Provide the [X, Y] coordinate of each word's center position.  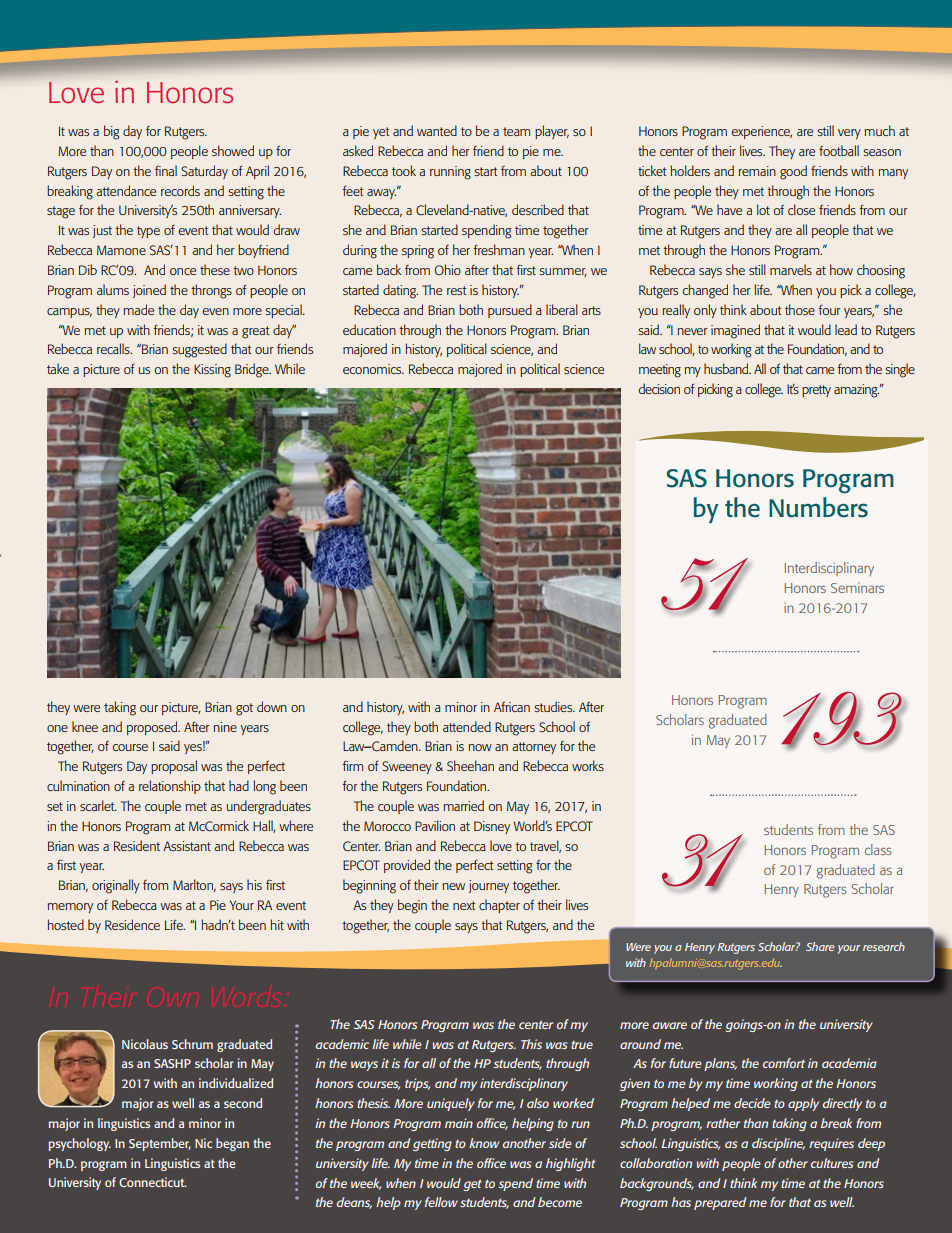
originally [116, 886]
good [793, 172]
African [512, 706]
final [166, 170]
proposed [153, 728]
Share [820, 946]
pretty [816, 391]
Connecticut [153, 1182]
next [464, 905]
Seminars [857, 587]
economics [373, 369]
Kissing [212, 371]
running [450, 173]
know [484, 1143]
